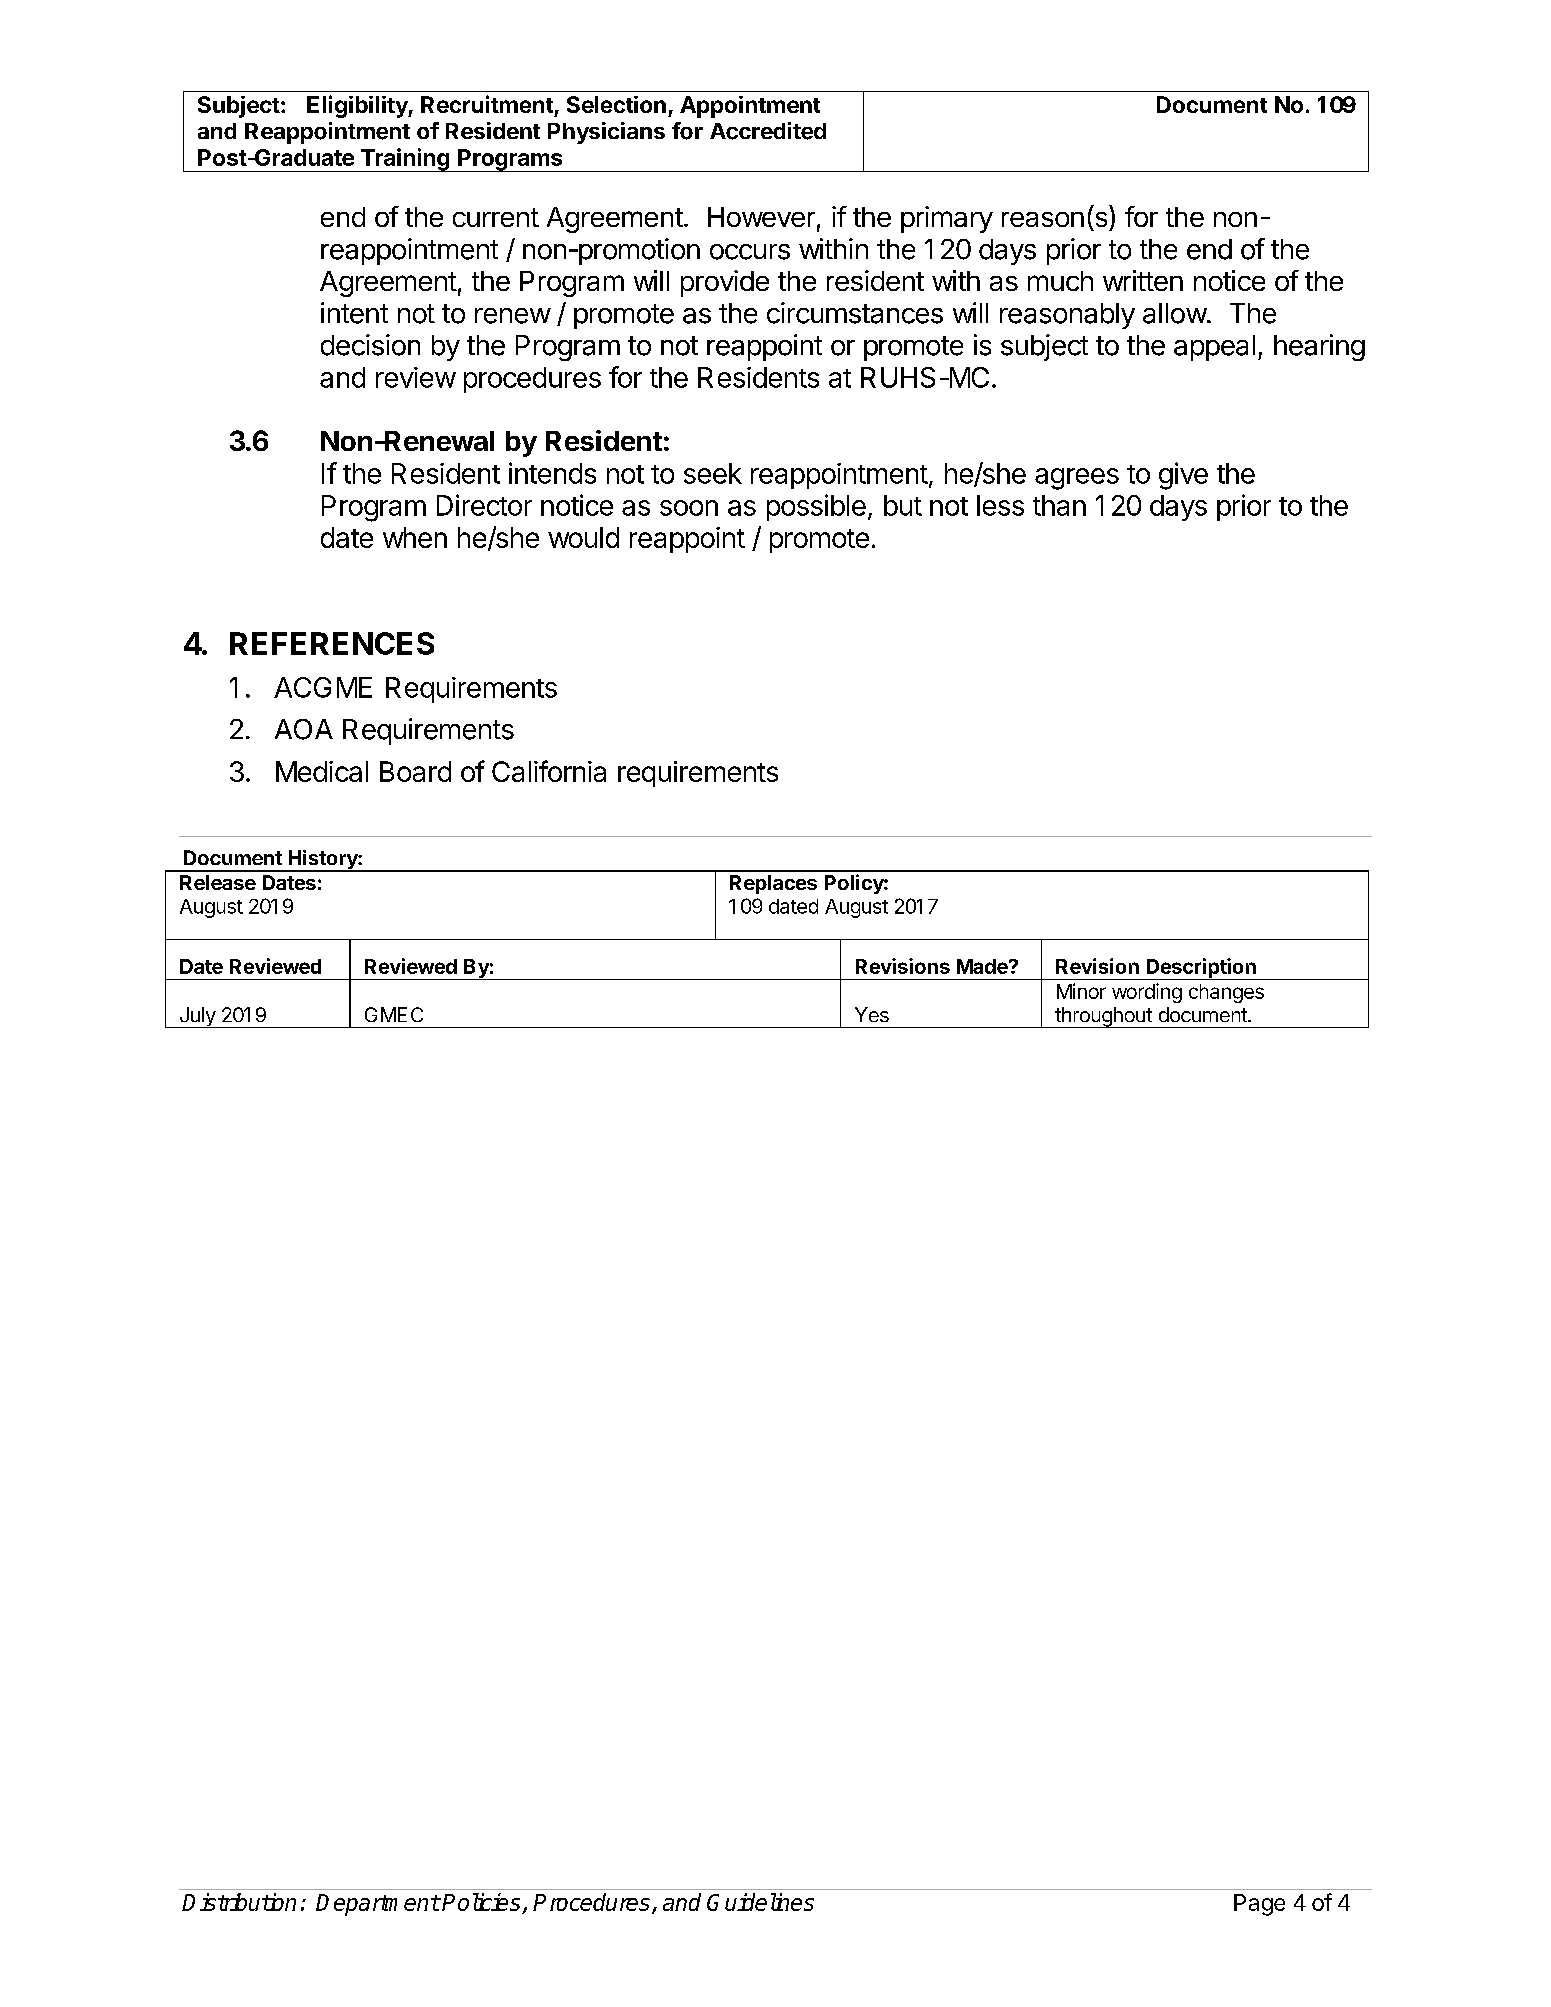  What do you see at coordinates (197, 1017) in the page?
I see `July` at bounding box center [197, 1017].
